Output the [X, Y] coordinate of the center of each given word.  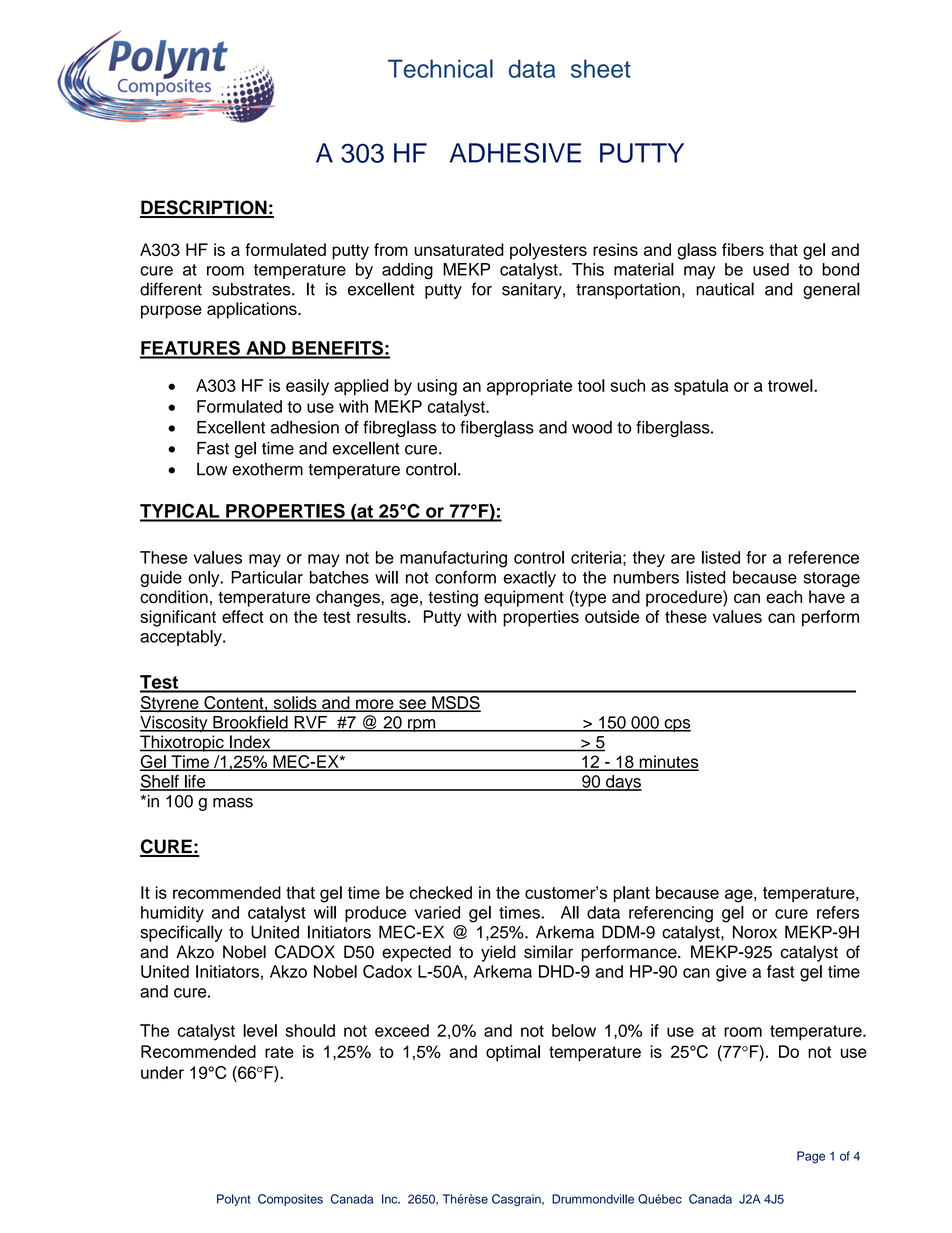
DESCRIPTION [204, 208]
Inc [391, 1199]
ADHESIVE [515, 153]
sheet [601, 68]
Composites [290, 1200]
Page [811, 1157]
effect [243, 616]
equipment [524, 598]
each [784, 597]
